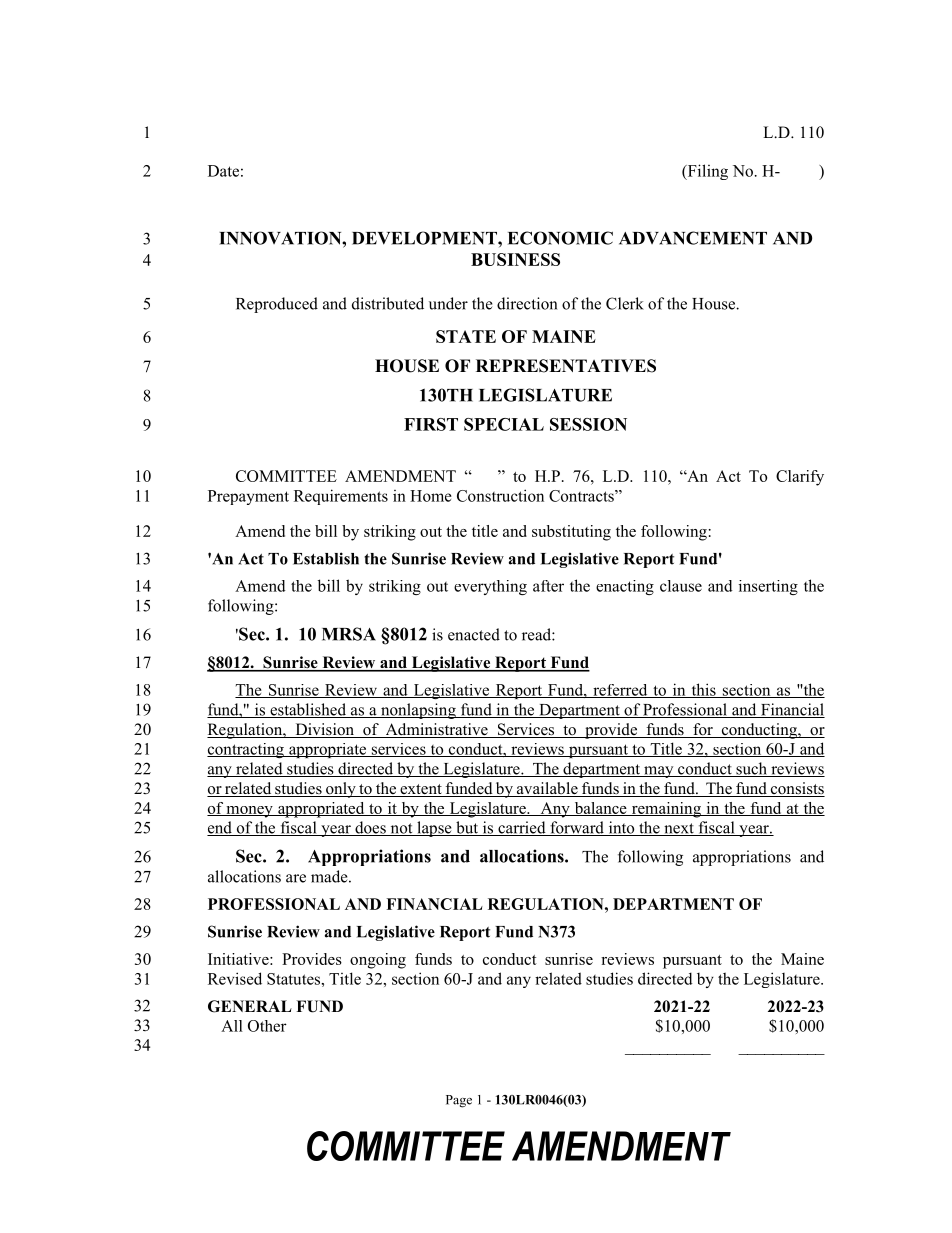  What do you see at coordinates (547, 789) in the screenshot?
I see `available` at bounding box center [547, 789].
